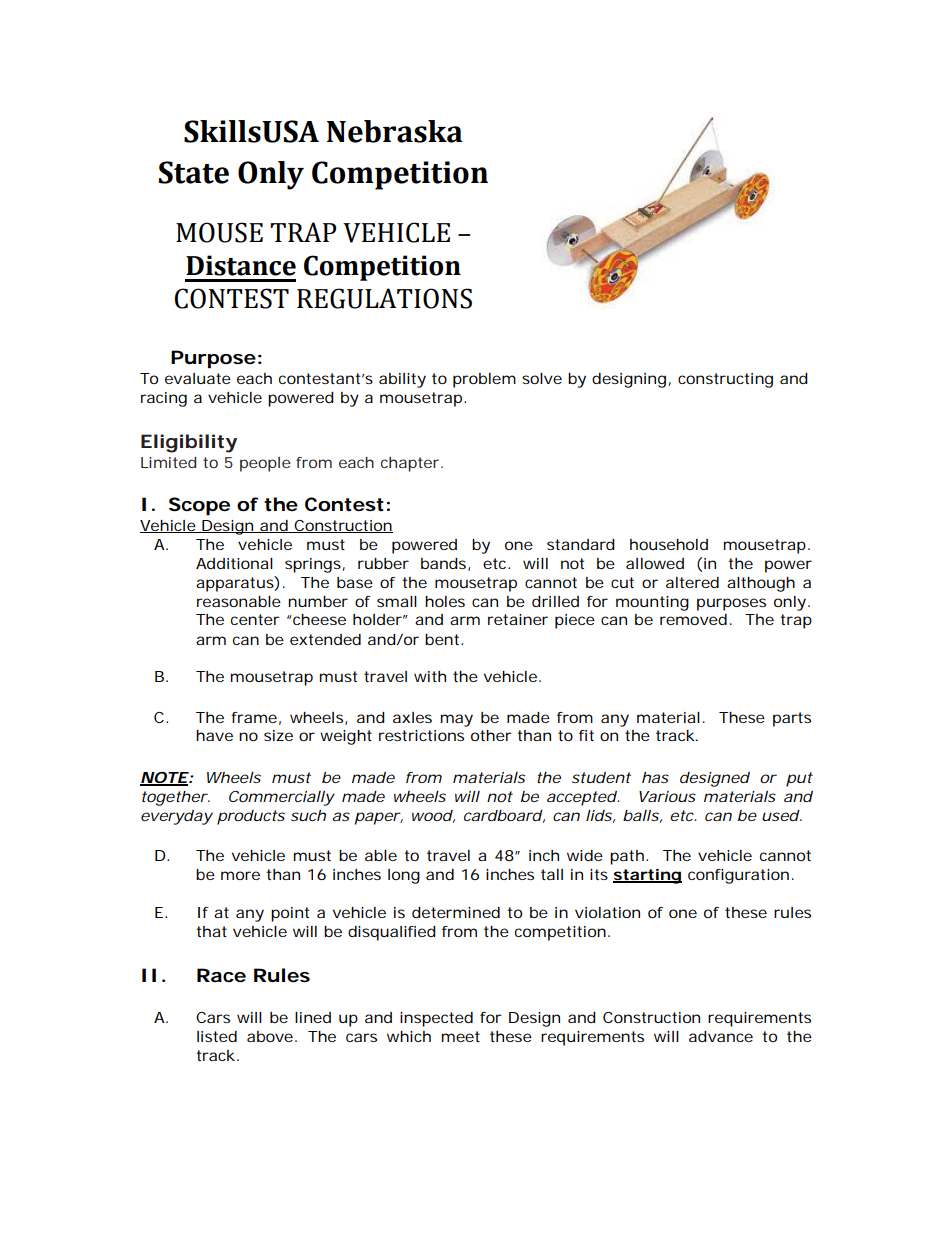 The width and height of the screenshot is (952, 1233). Describe the element at coordinates (234, 563) in the screenshot. I see `Additional` at that location.
